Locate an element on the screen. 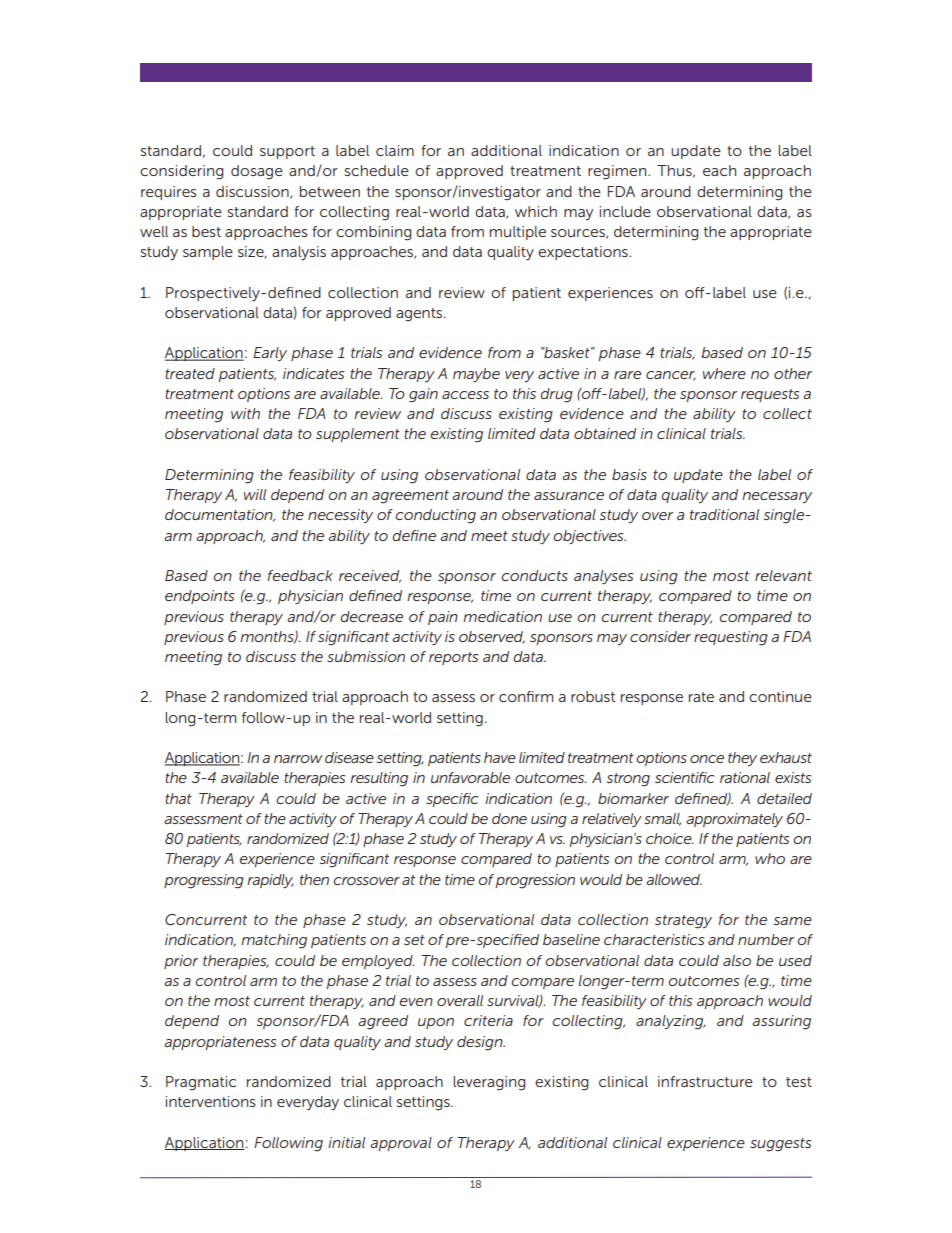 Image resolution: width=952 pixels, height=1233 pixels. interventions is located at coordinates (211, 1101).
